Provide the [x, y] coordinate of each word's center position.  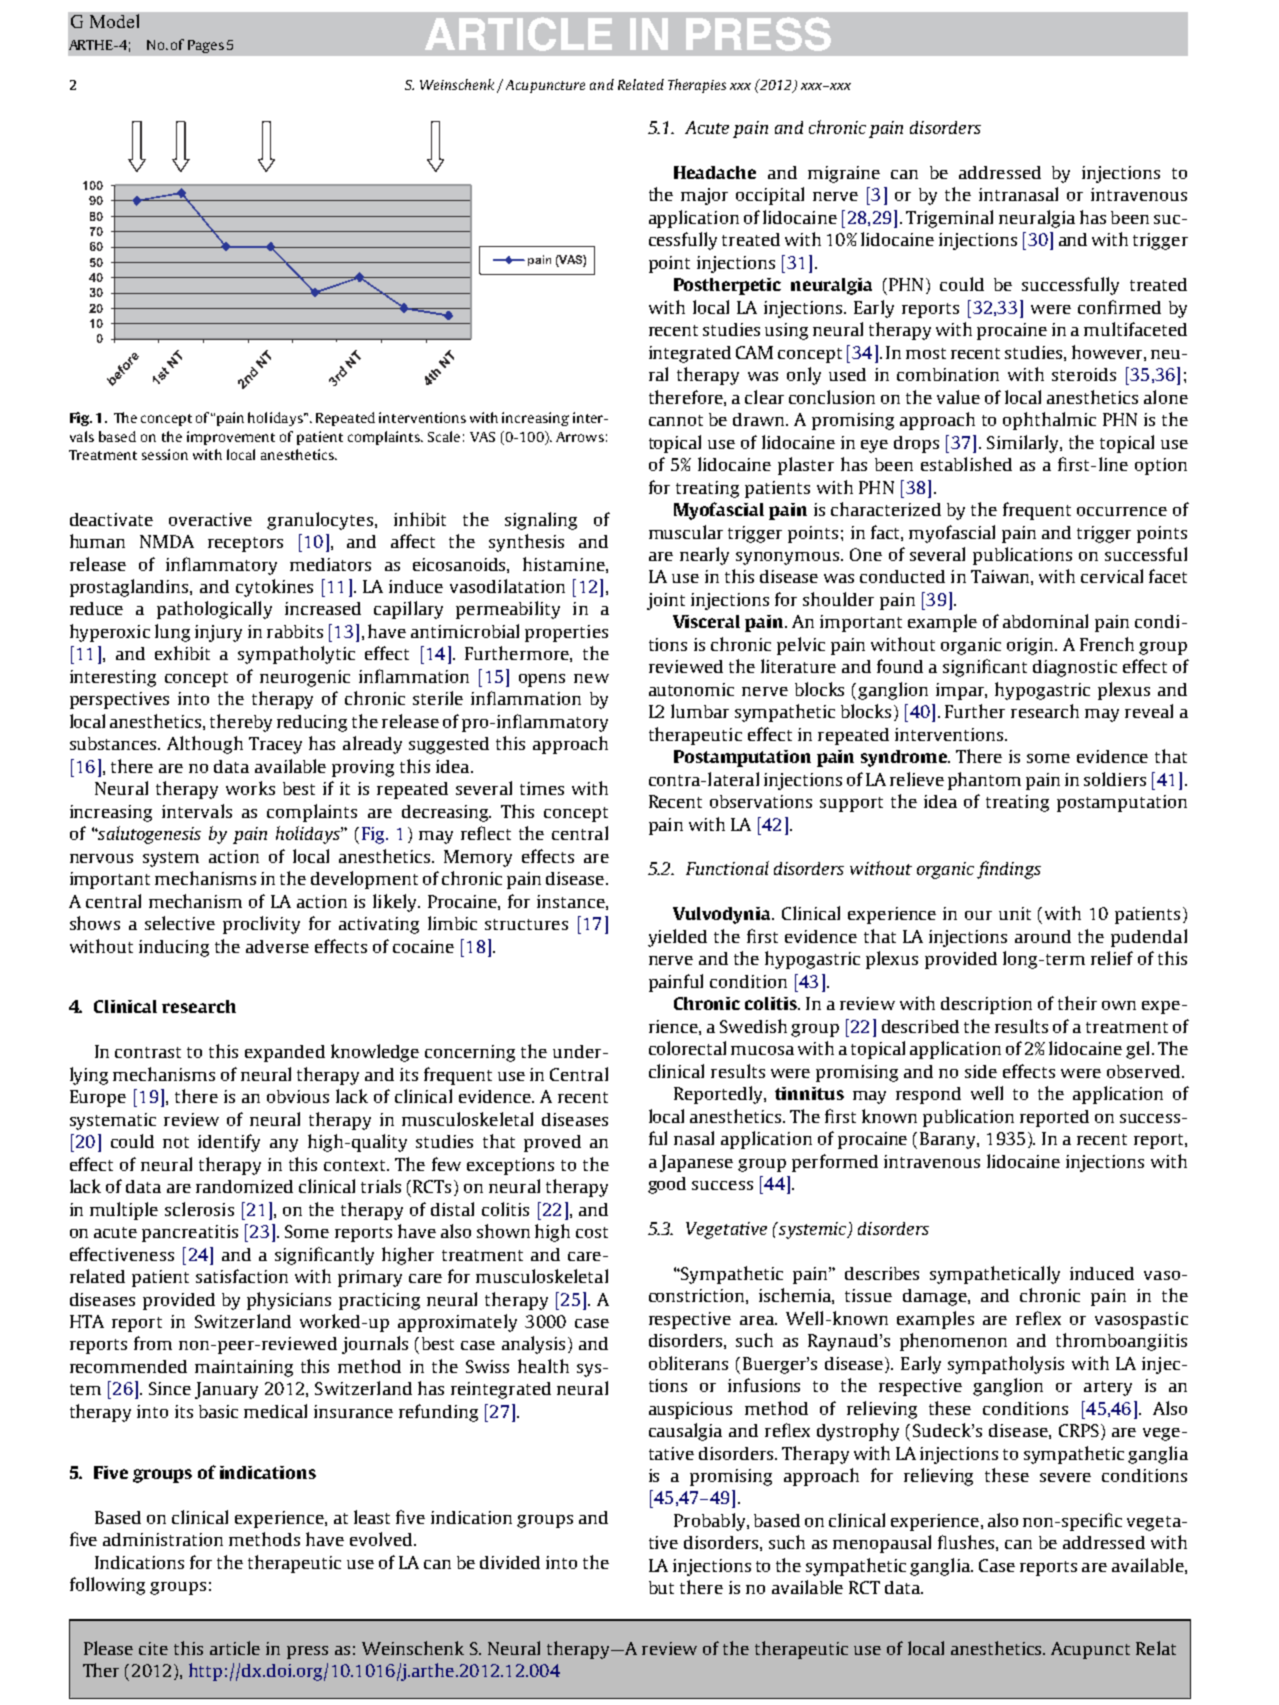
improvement [231, 438]
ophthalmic [1049, 421]
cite [153, 1648]
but [661, 1587]
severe [1065, 1477]
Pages [206, 46]
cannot [676, 420]
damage [936, 1297]
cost [592, 1232]
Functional [727, 868]
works [250, 788]
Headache [715, 172]
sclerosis [199, 1209]
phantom [984, 781]
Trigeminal [949, 219]
